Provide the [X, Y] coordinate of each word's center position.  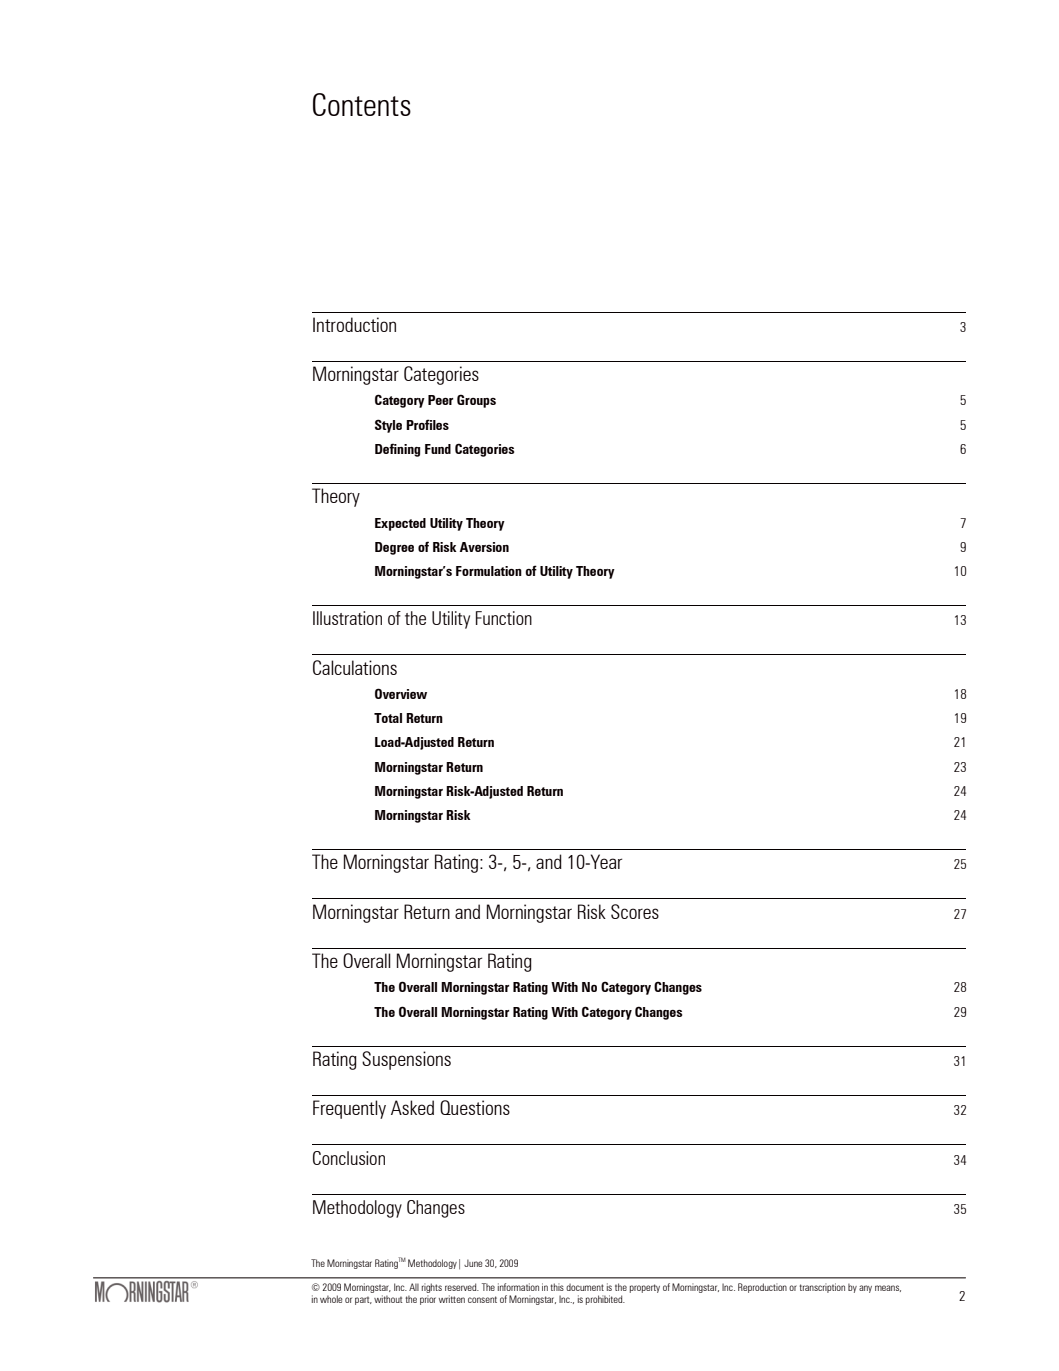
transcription [822, 1288]
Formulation [489, 571]
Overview [401, 693]
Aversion [484, 547]
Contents [362, 104]
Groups [476, 401]
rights [432, 1288]
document [585, 1287]
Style [388, 426]
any [865, 1289]
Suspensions [406, 1060]
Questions [475, 1107]
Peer [440, 400]
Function [504, 618]
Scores [635, 911]
